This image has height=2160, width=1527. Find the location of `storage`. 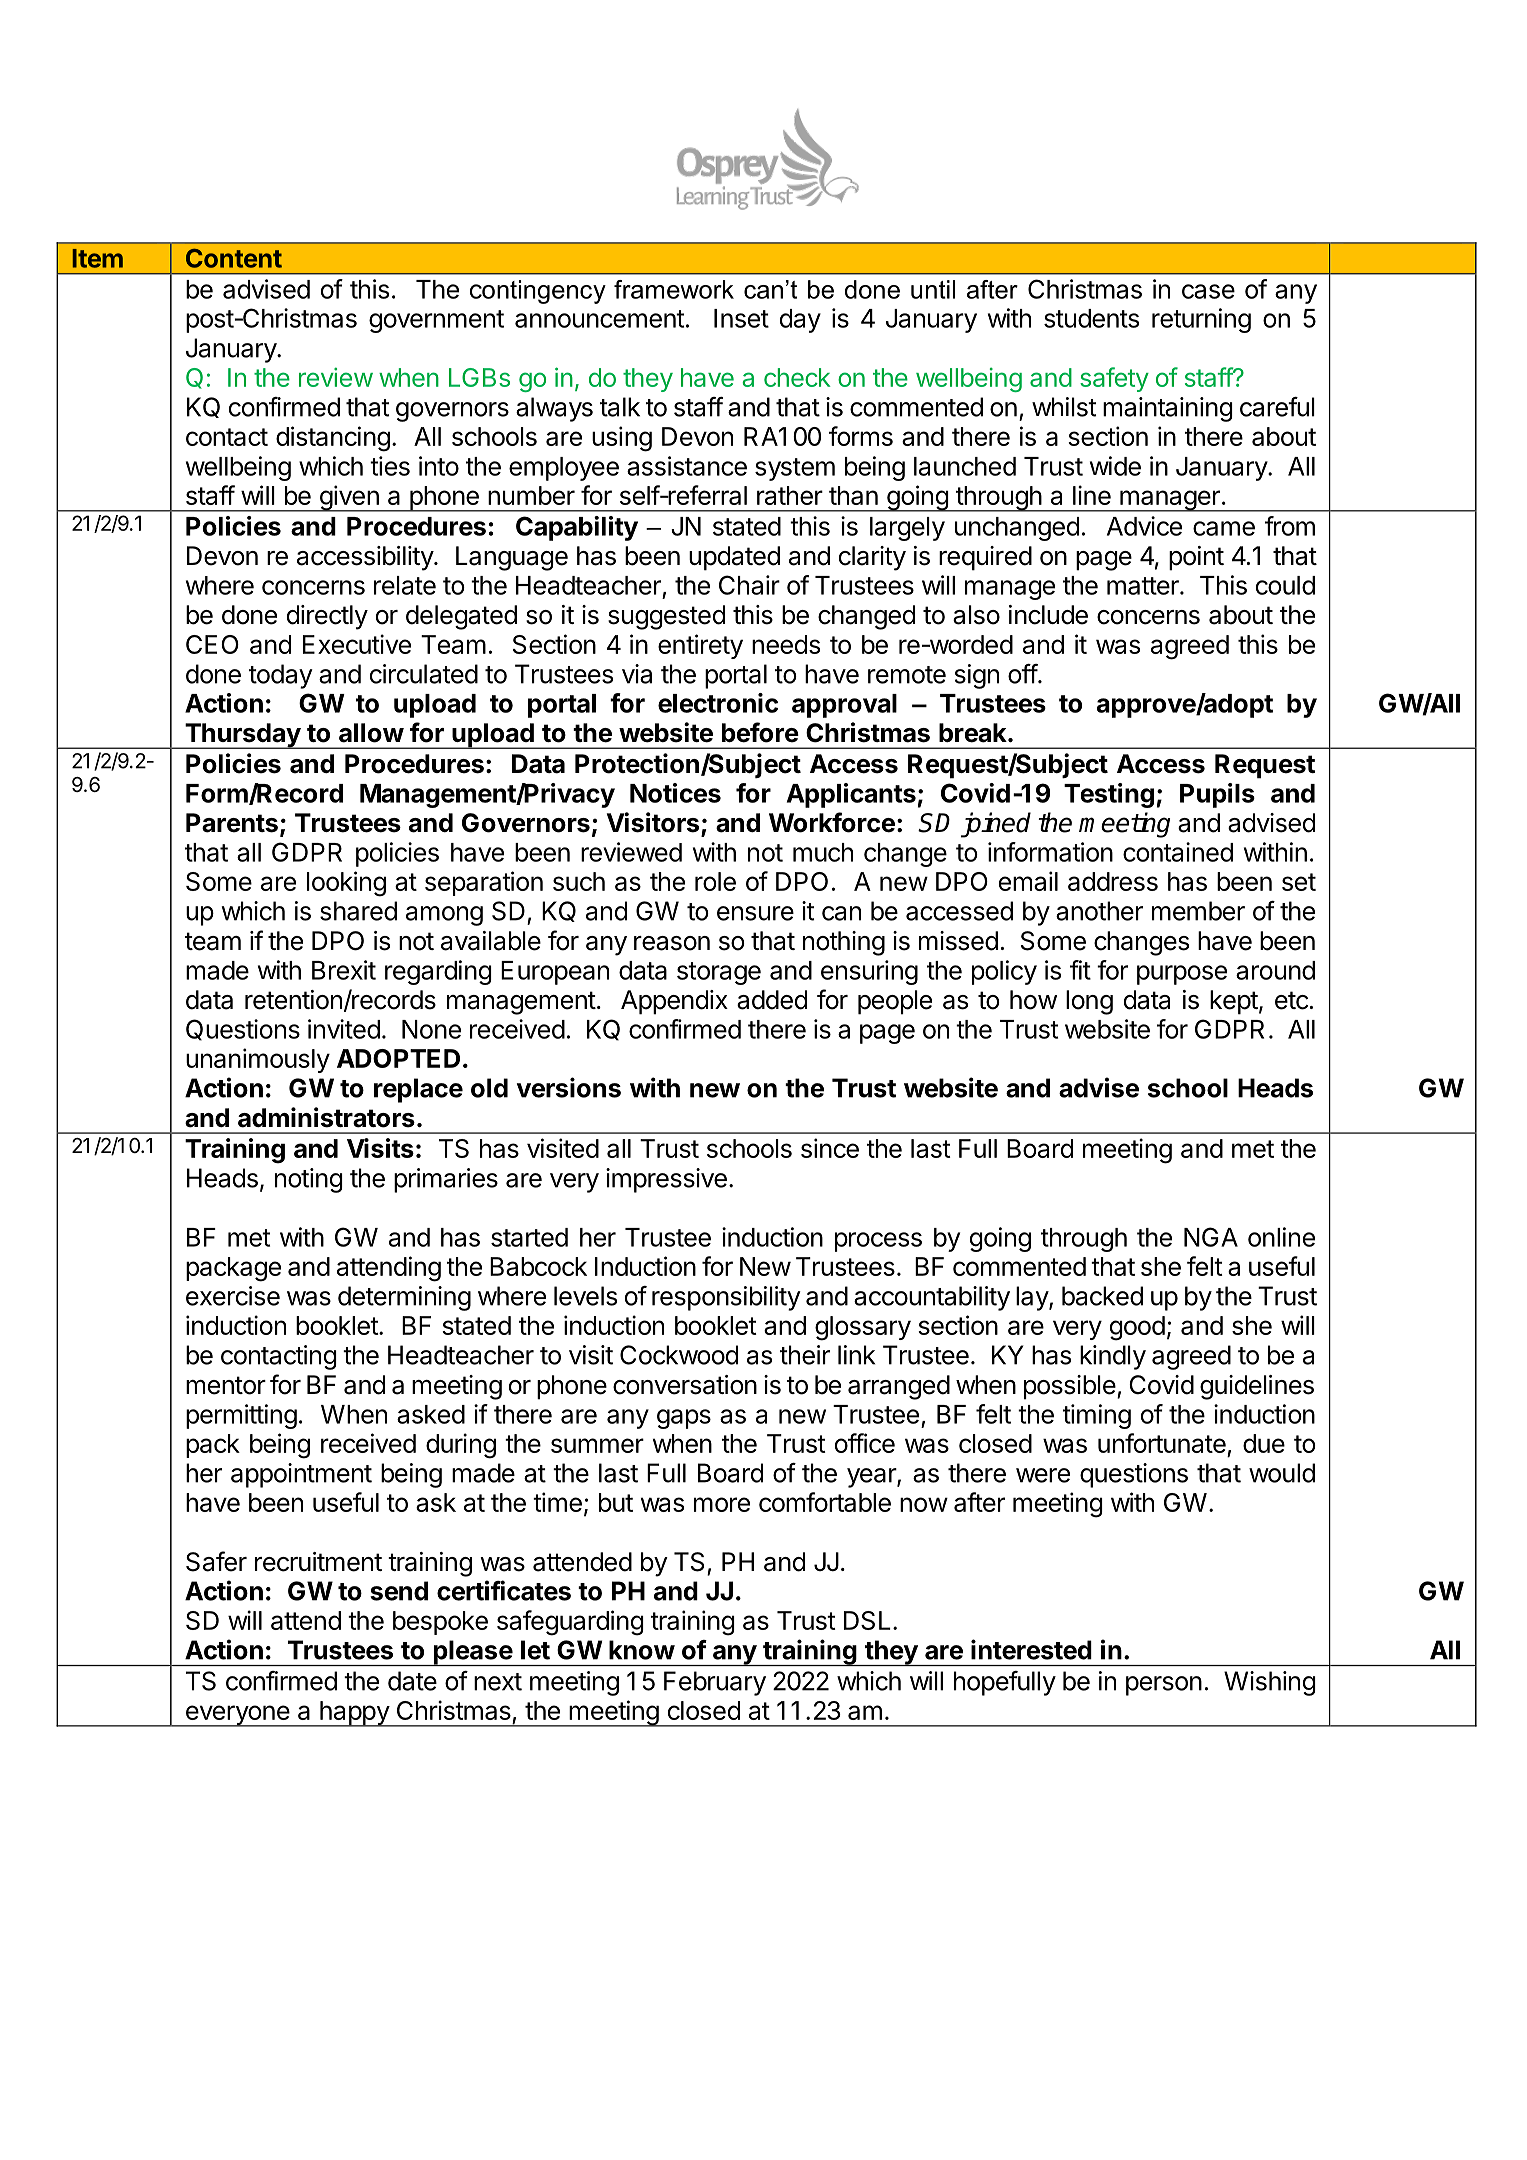

storage is located at coordinates (719, 973).
